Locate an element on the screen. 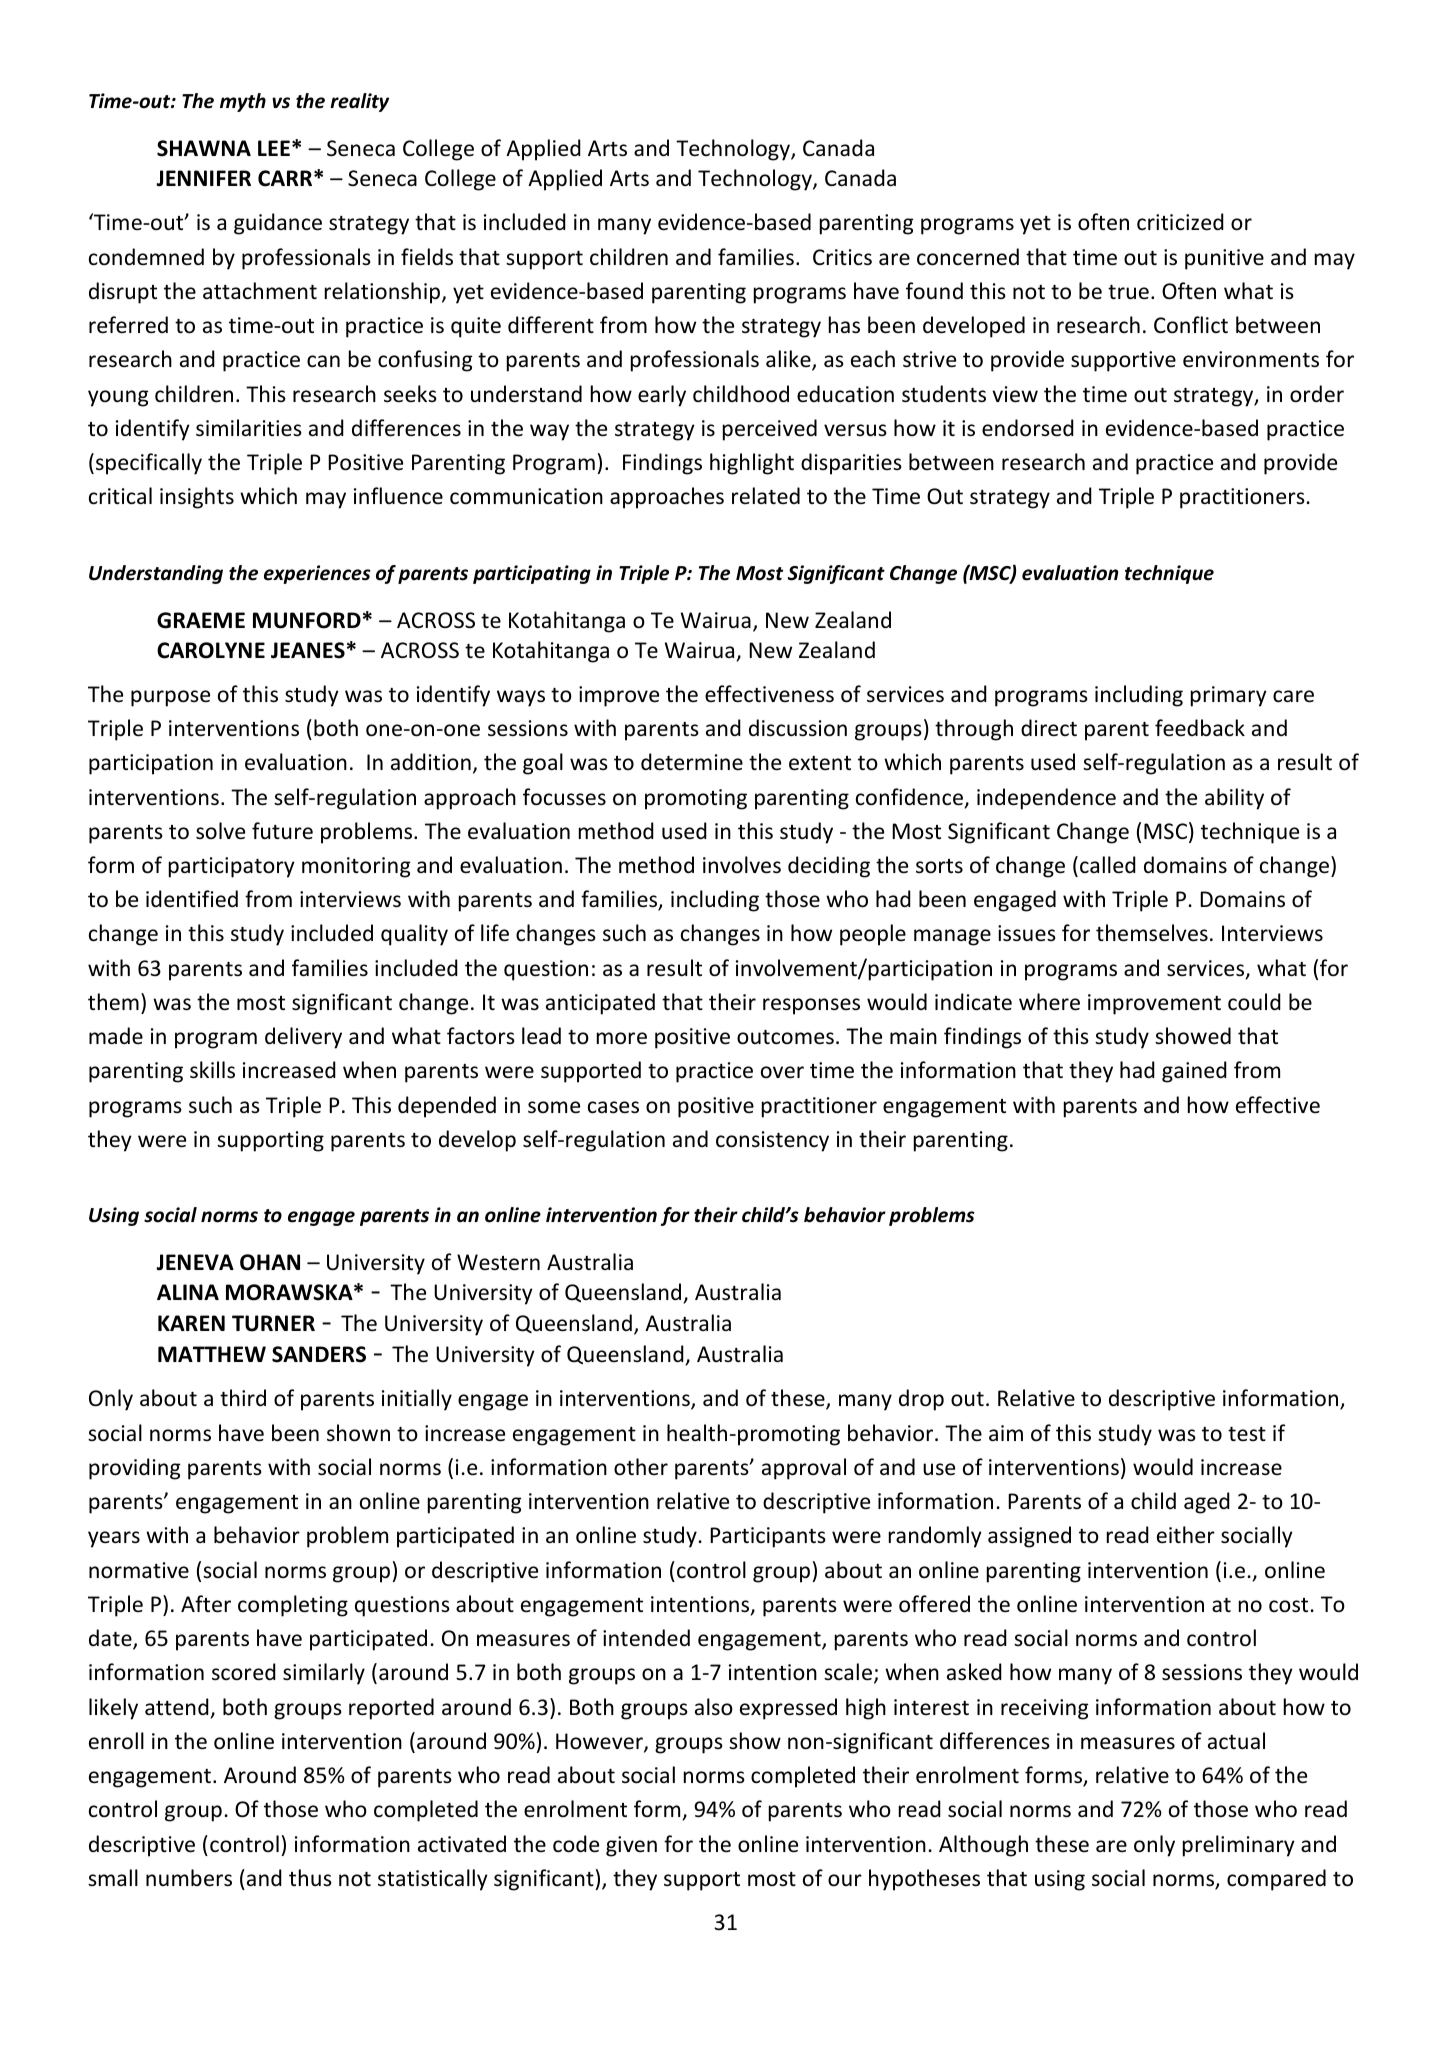 The image size is (1452, 2053). test is located at coordinates (1247, 1434).
